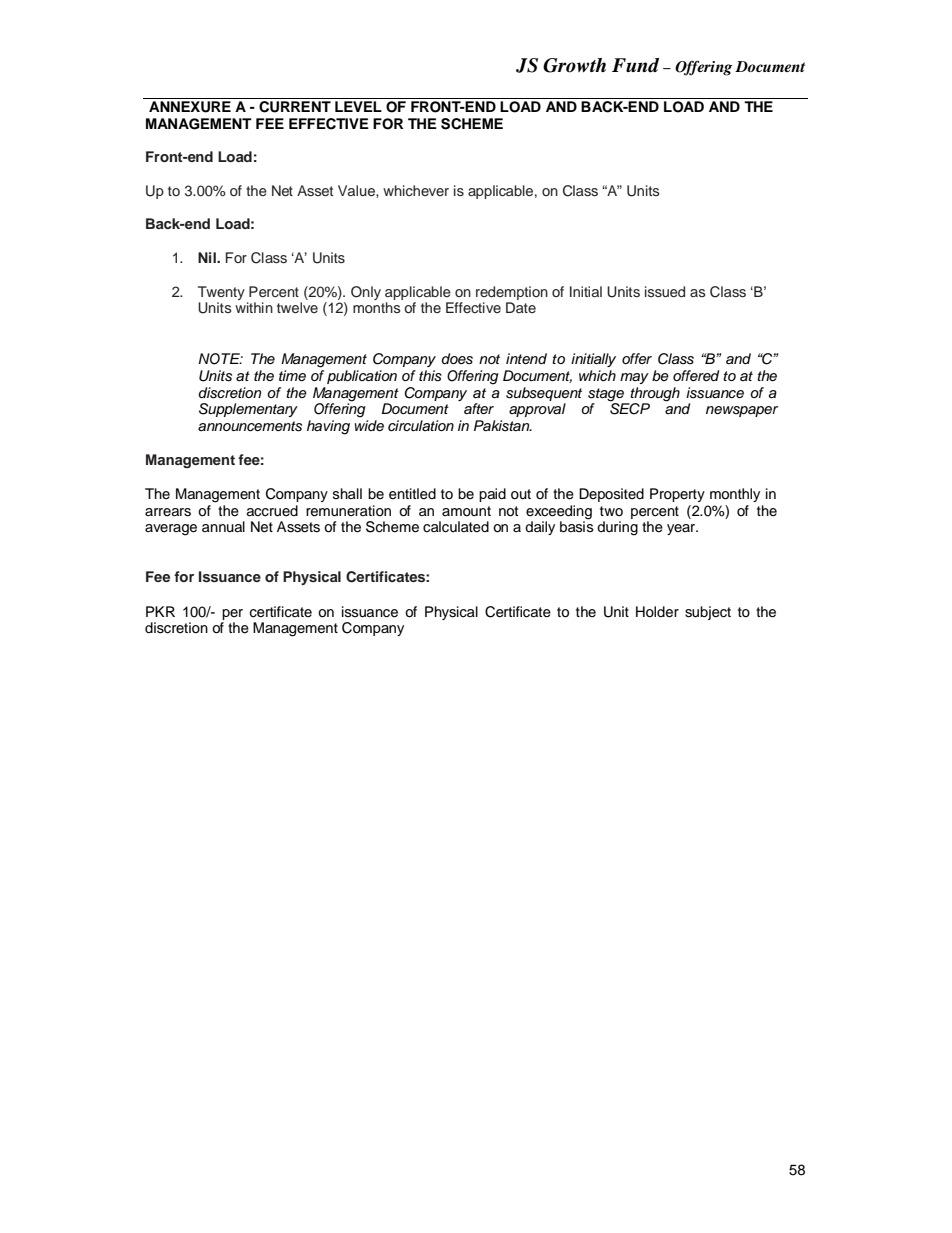  I want to click on announcements, so click(250, 426).
